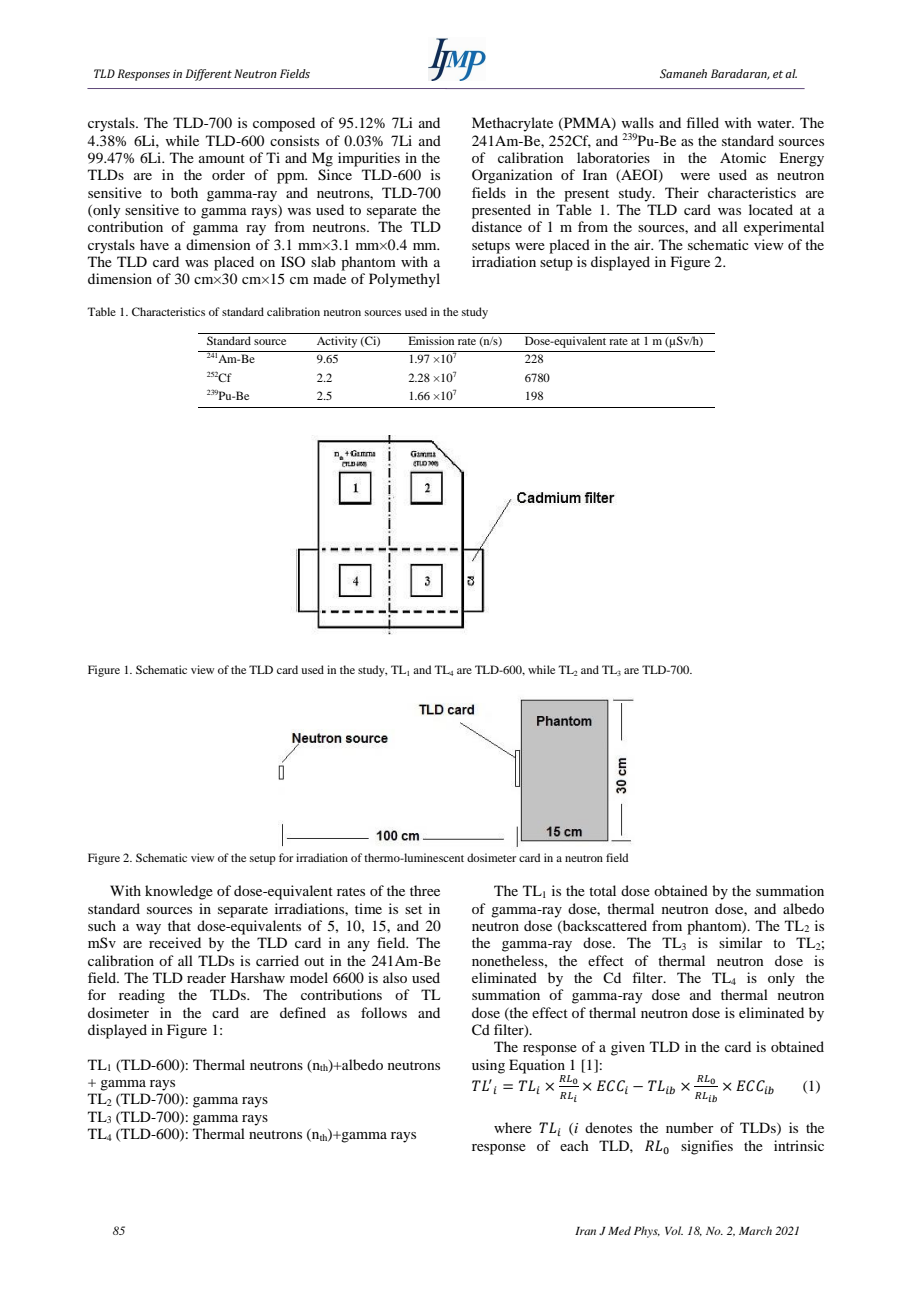  I want to click on Different, so click(208, 75).
